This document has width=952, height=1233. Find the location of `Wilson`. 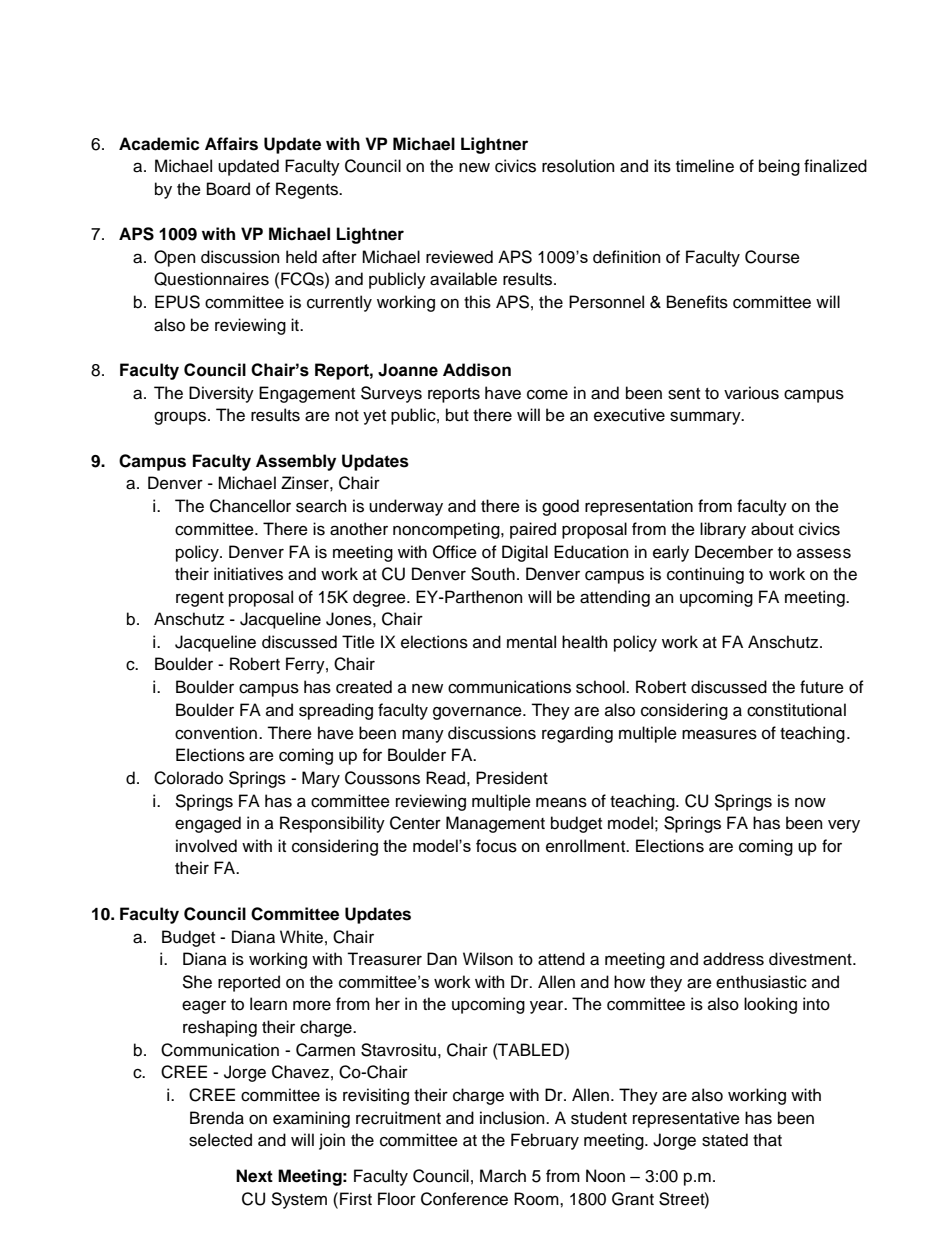

Wilson is located at coordinates (488, 959).
